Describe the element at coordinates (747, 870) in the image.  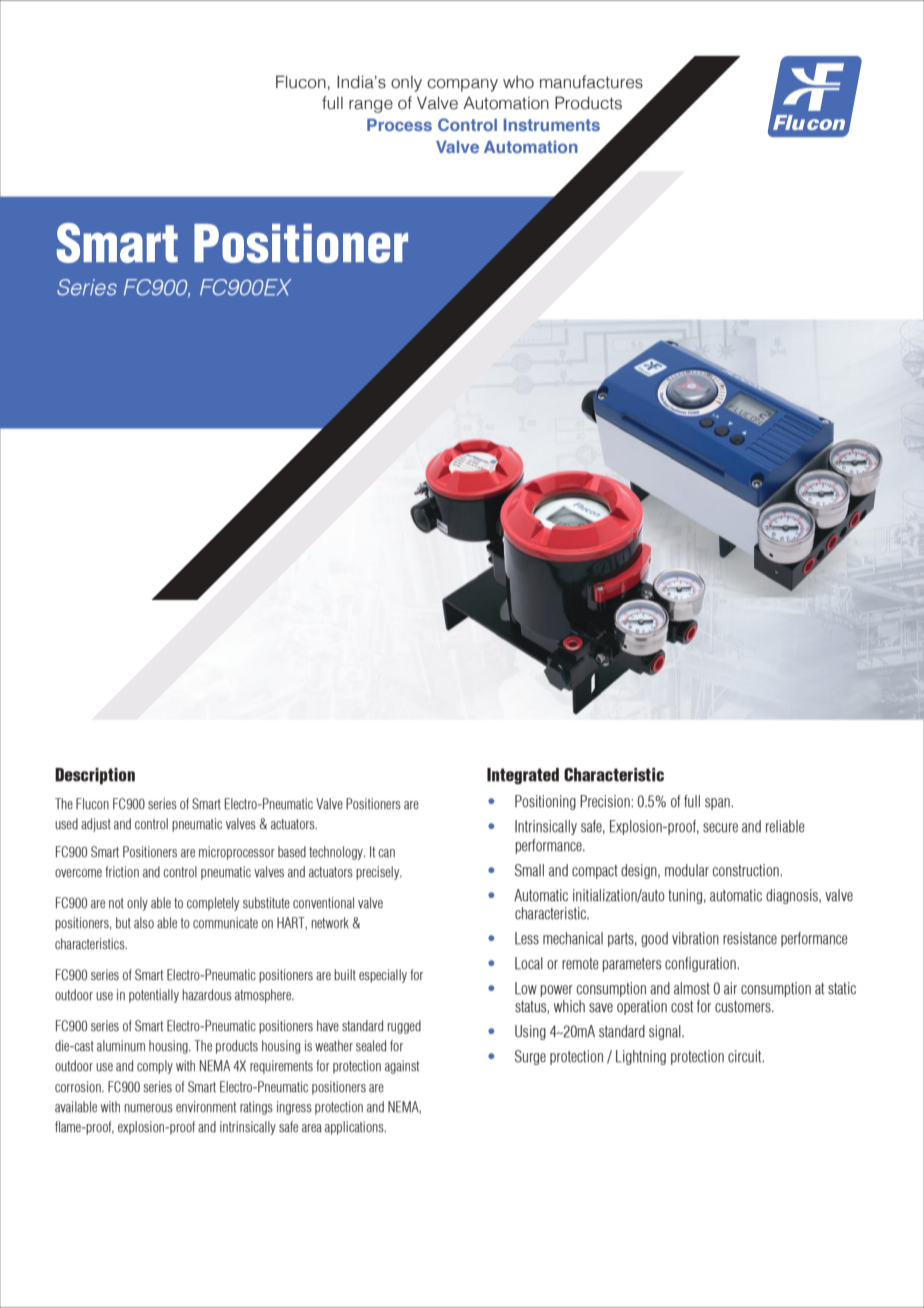
I see `construction` at that location.
